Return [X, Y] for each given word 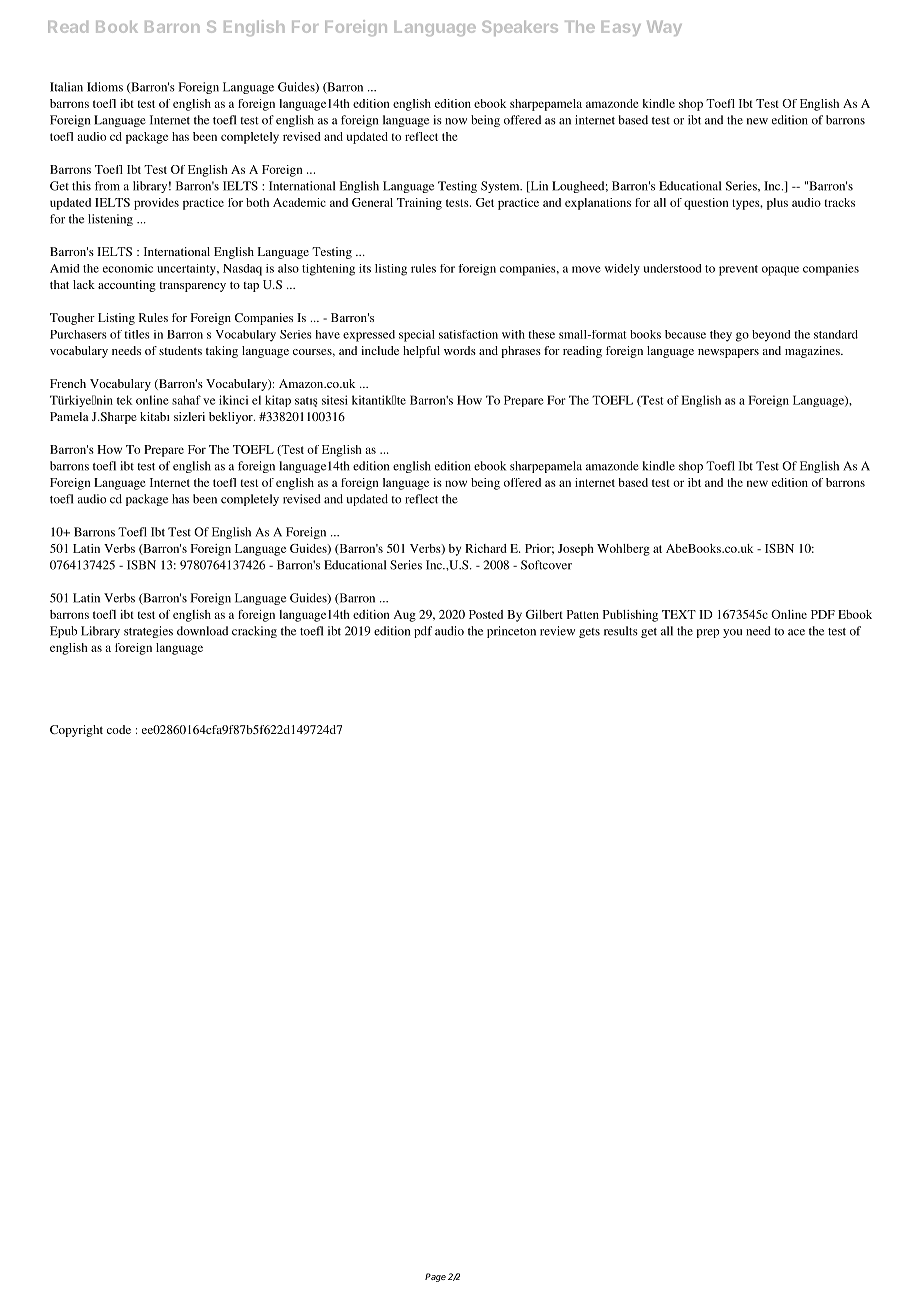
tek [124, 400]
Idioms [105, 87]
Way [664, 28]
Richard [486, 548]
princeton [511, 632]
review [557, 631]
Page [435, 1277]
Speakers [520, 28]
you [732, 633]
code [119, 729]
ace [796, 632]
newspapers [728, 353]
